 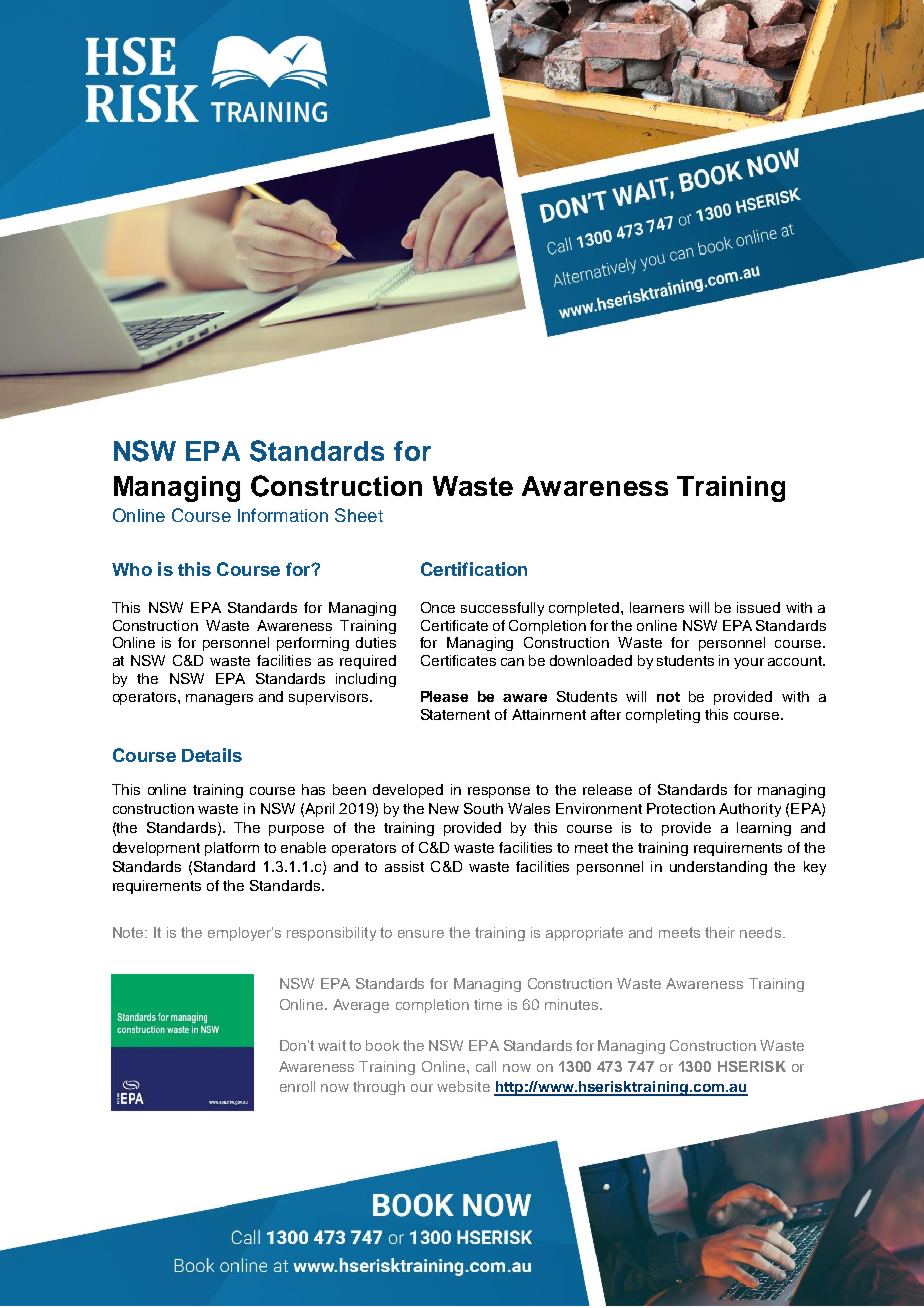 What do you see at coordinates (486, 1066) in the screenshot?
I see `call` at bounding box center [486, 1066].
